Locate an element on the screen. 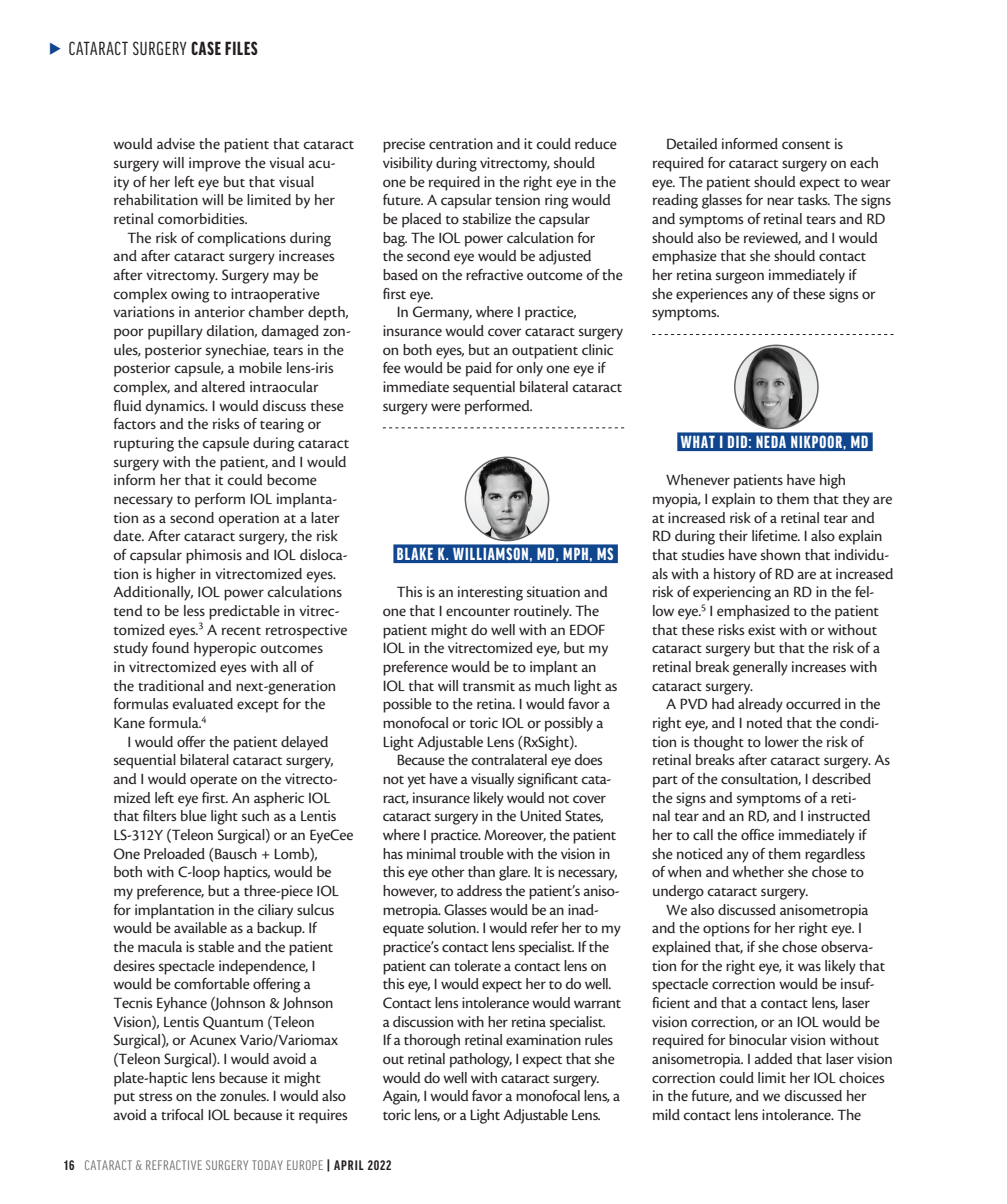 The width and height of the screenshot is (1007, 1204). reduce is located at coordinates (596, 143).
